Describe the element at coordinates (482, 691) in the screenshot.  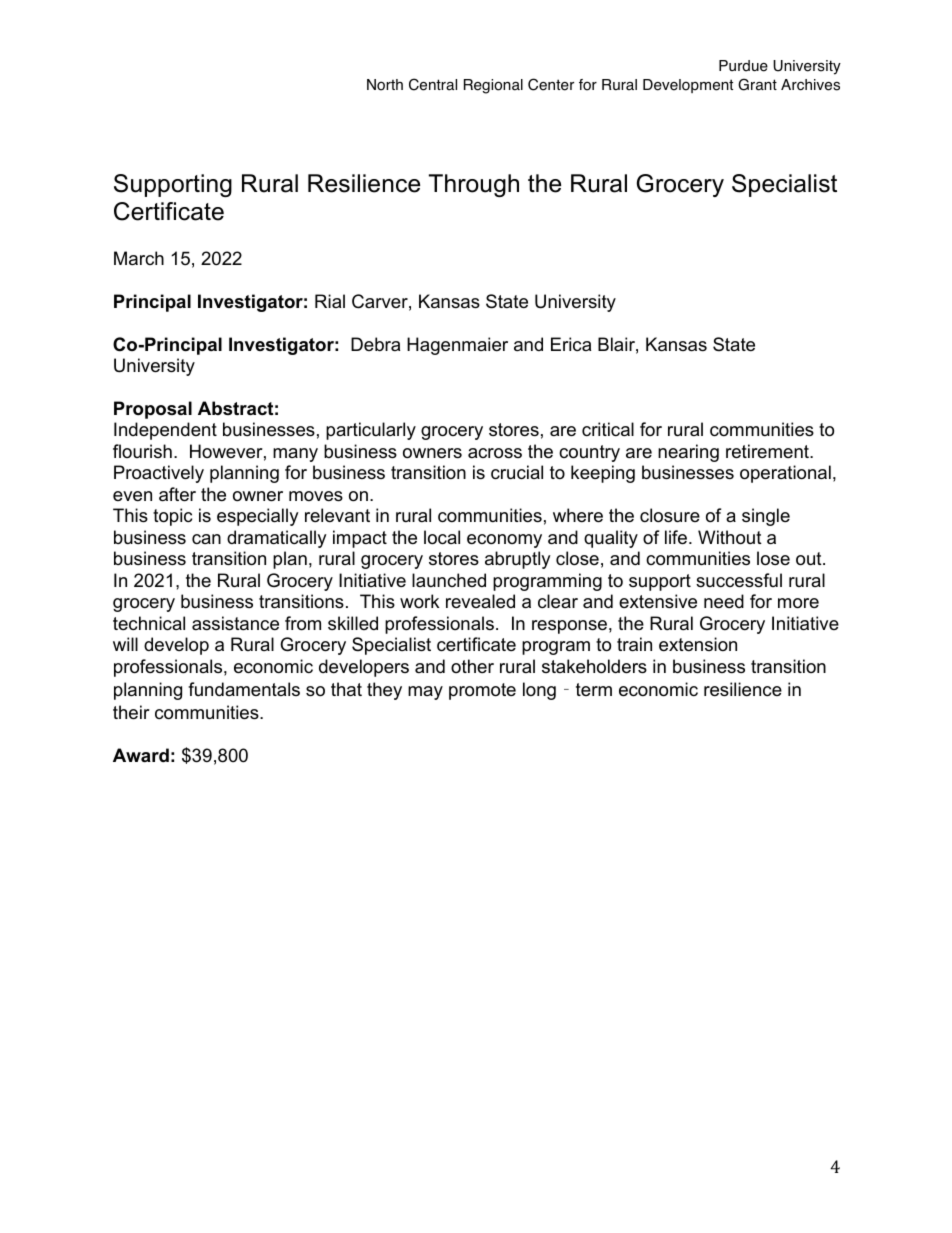
I see `promote` at that location.
